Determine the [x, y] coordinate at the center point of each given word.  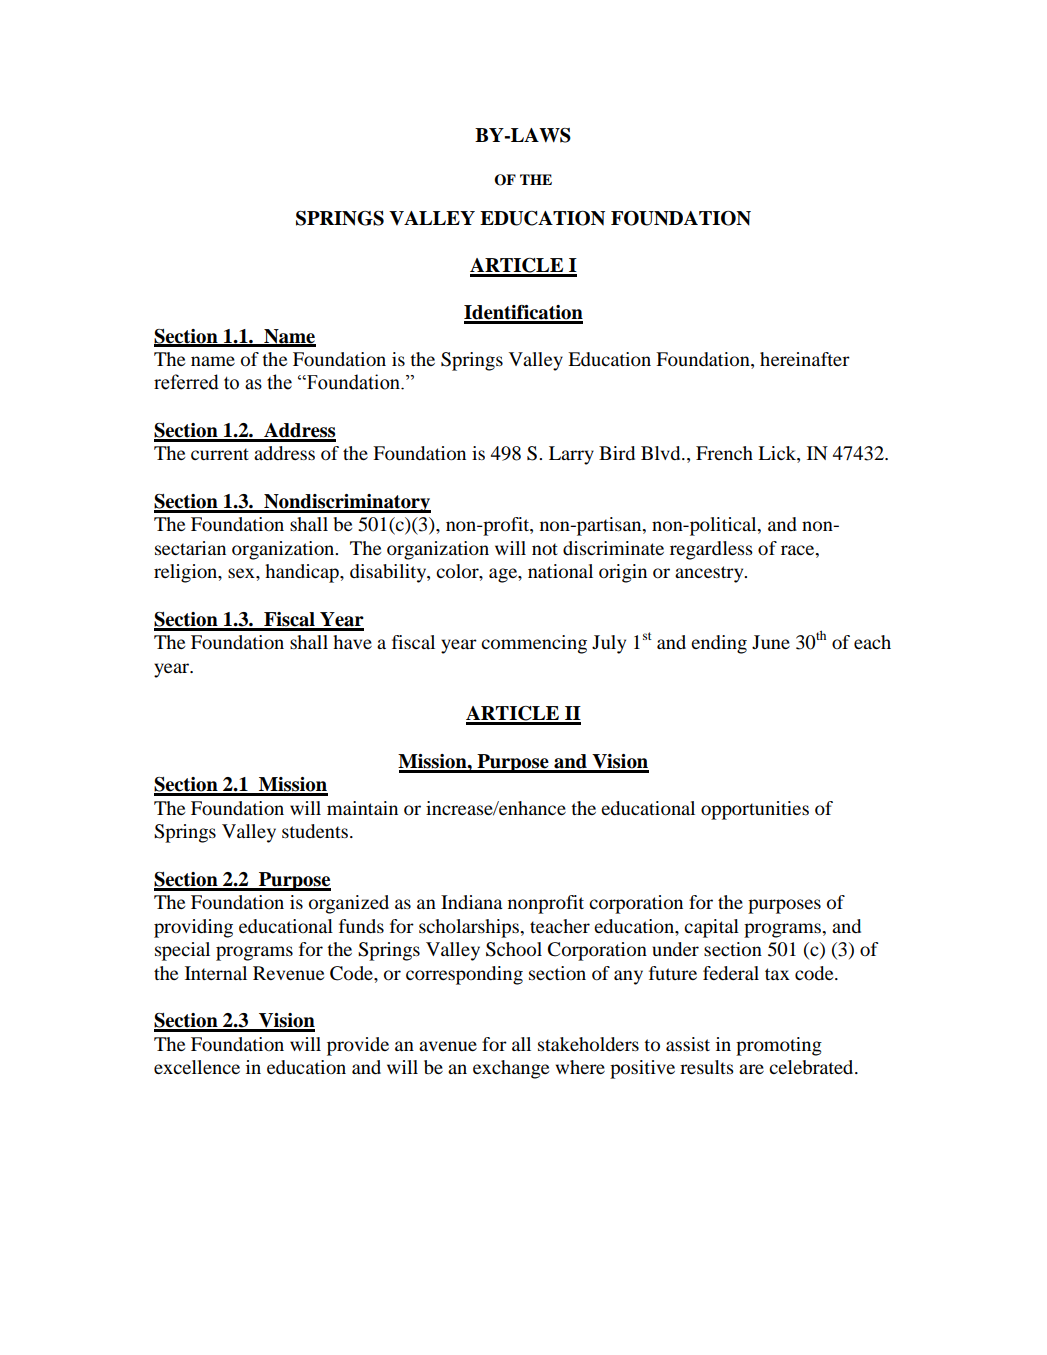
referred [186, 382]
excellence [197, 1067]
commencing [534, 644]
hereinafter [805, 359]
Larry [571, 455]
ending [719, 644]
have [352, 642]
